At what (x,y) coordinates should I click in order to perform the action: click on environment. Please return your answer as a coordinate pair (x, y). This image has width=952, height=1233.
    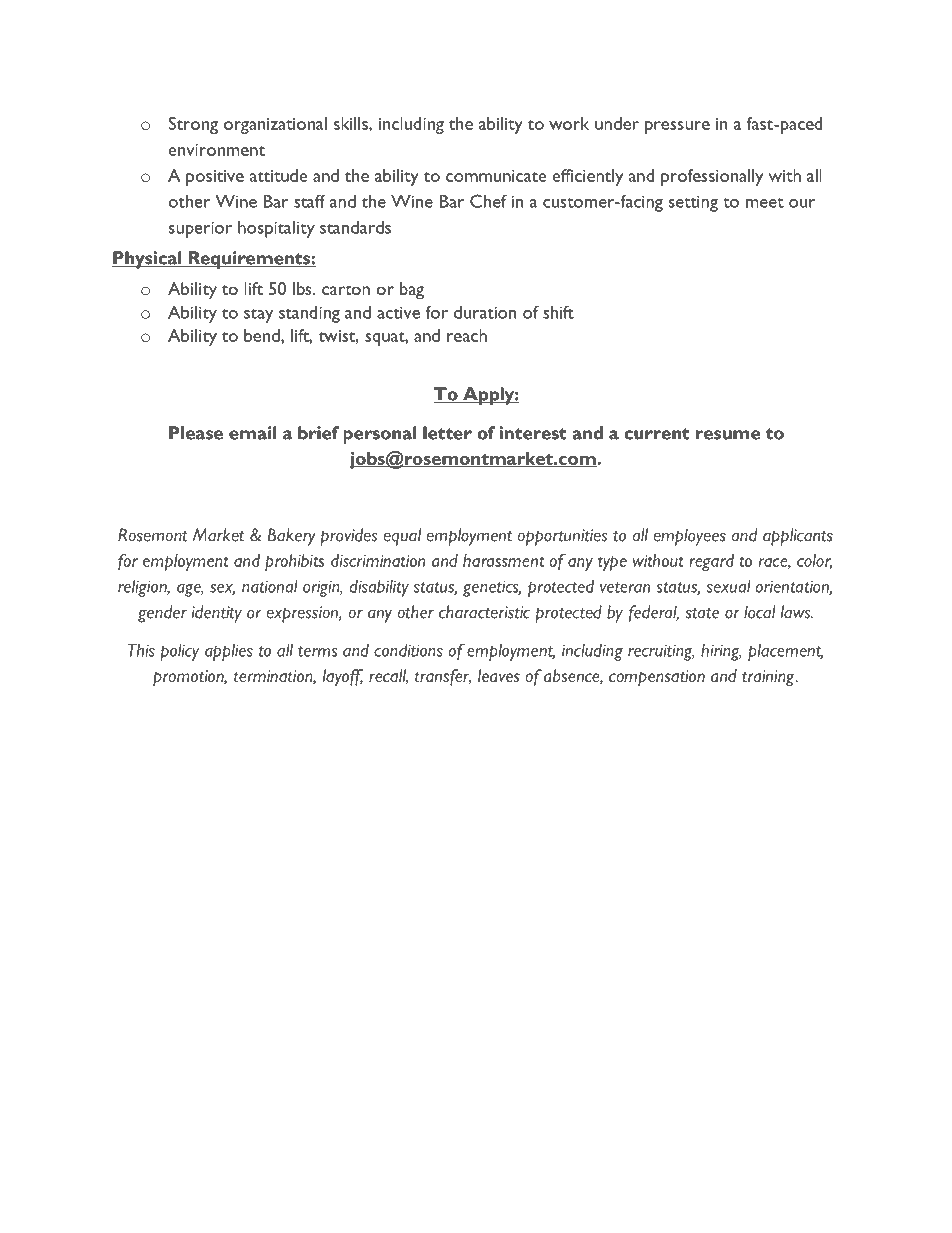
    Looking at the image, I should click on (217, 150).
